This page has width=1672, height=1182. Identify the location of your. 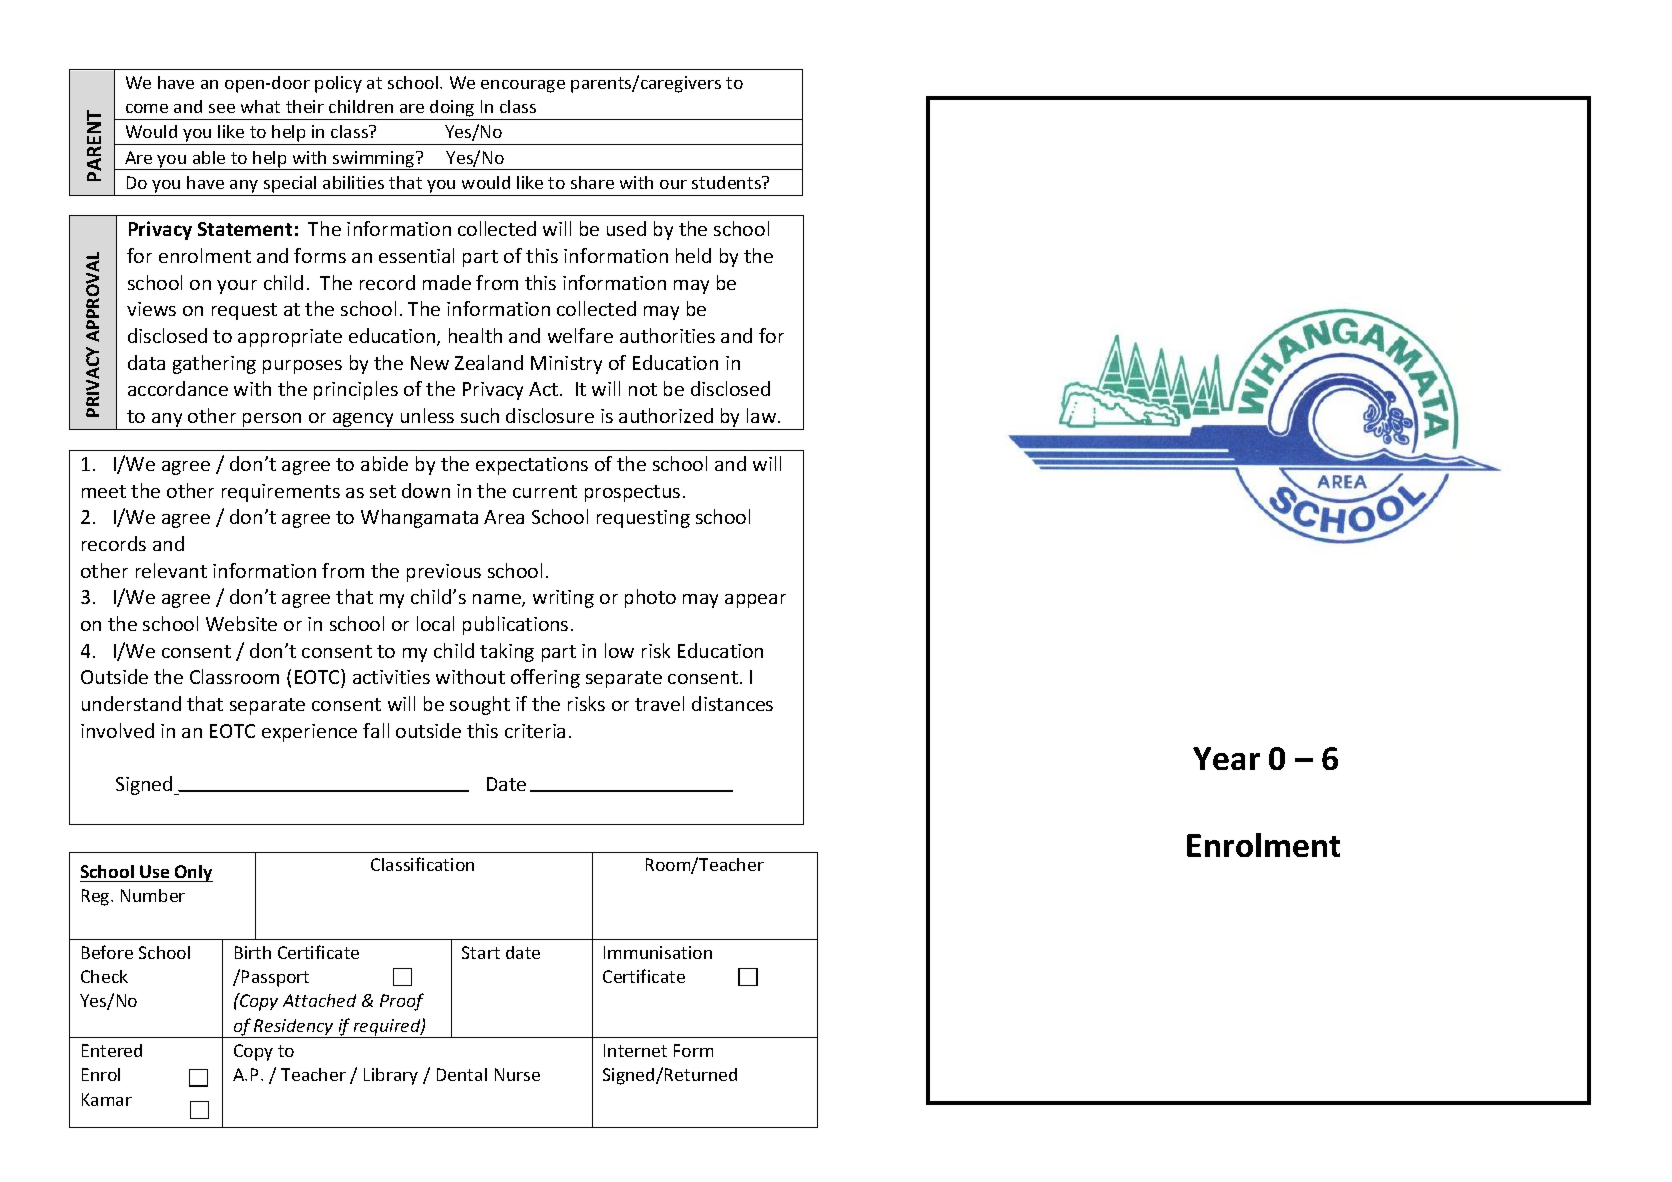
(237, 287).
